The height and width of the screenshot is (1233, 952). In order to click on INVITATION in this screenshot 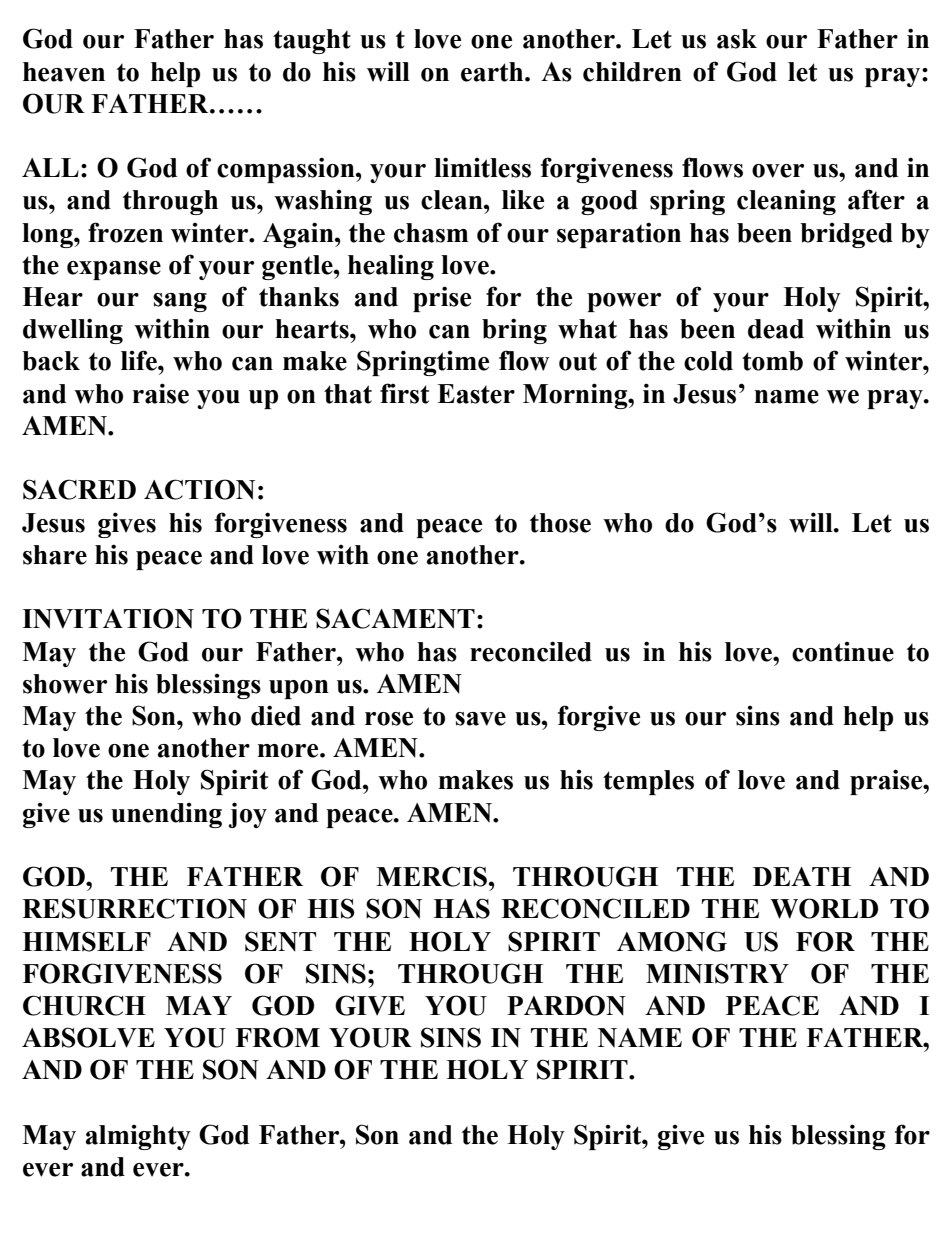, I will do `click(108, 618)`.
